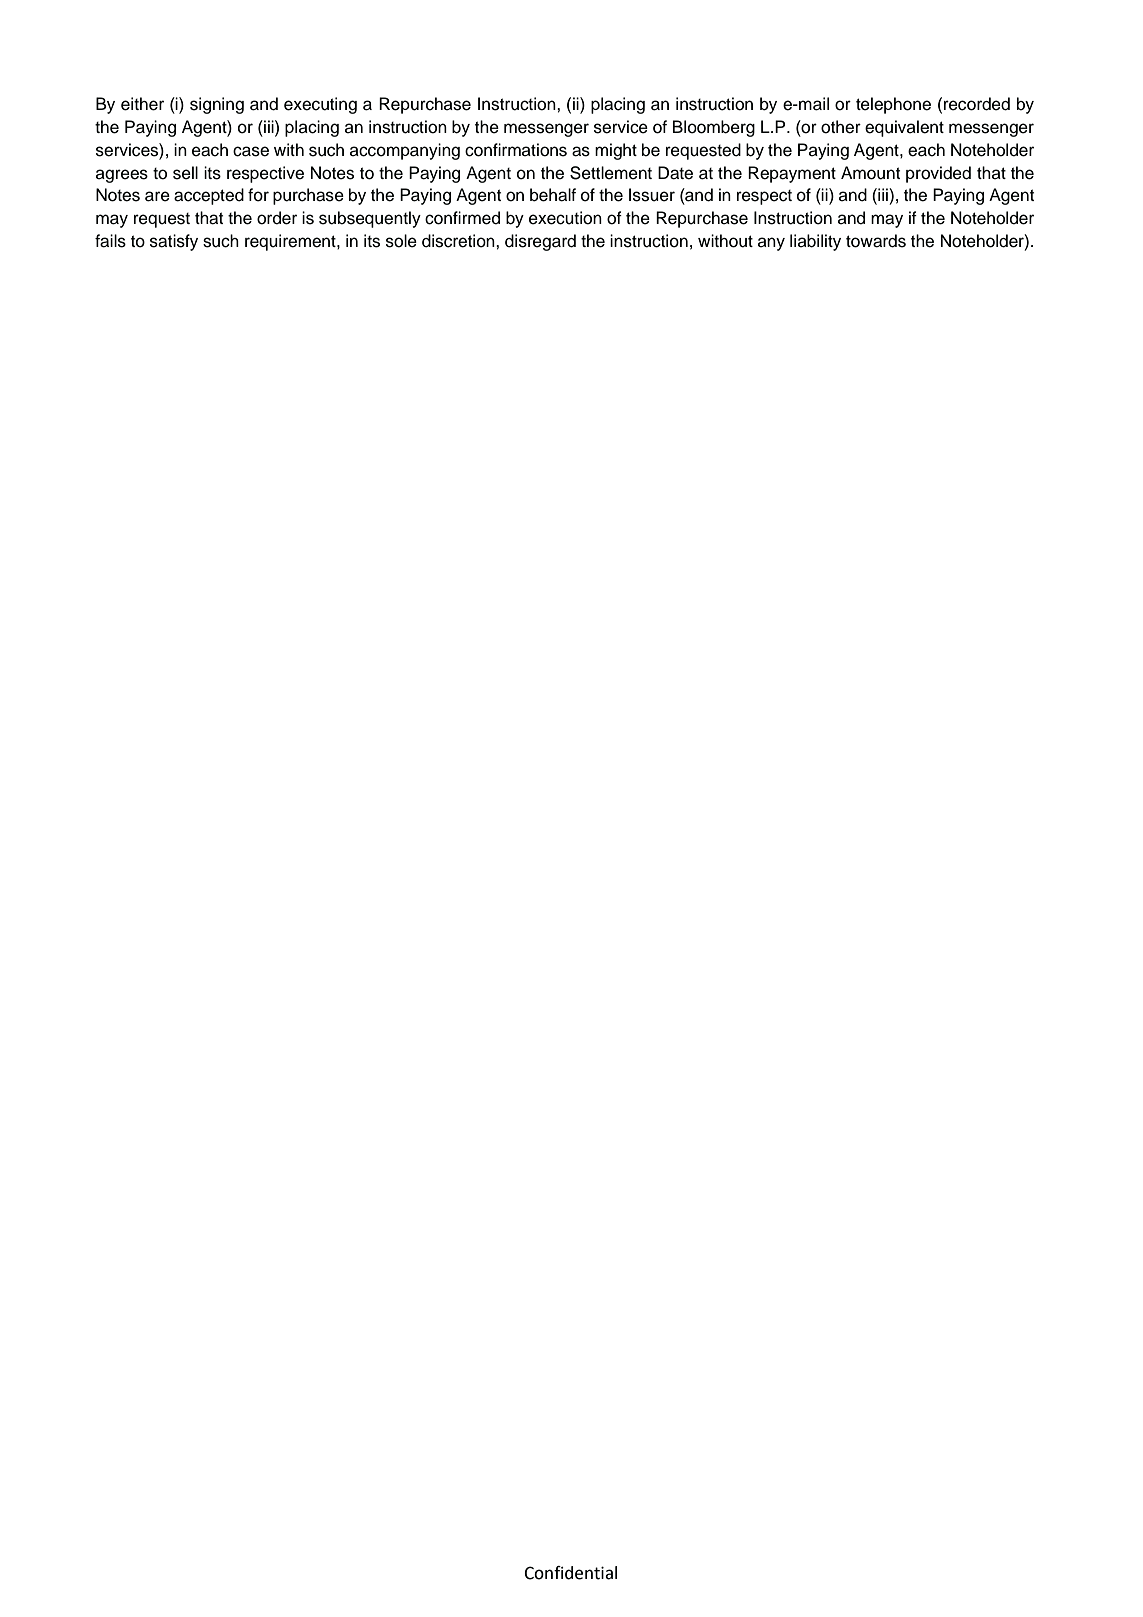 Image resolution: width=1143 pixels, height=1617 pixels. I want to click on fails, so click(110, 241).
